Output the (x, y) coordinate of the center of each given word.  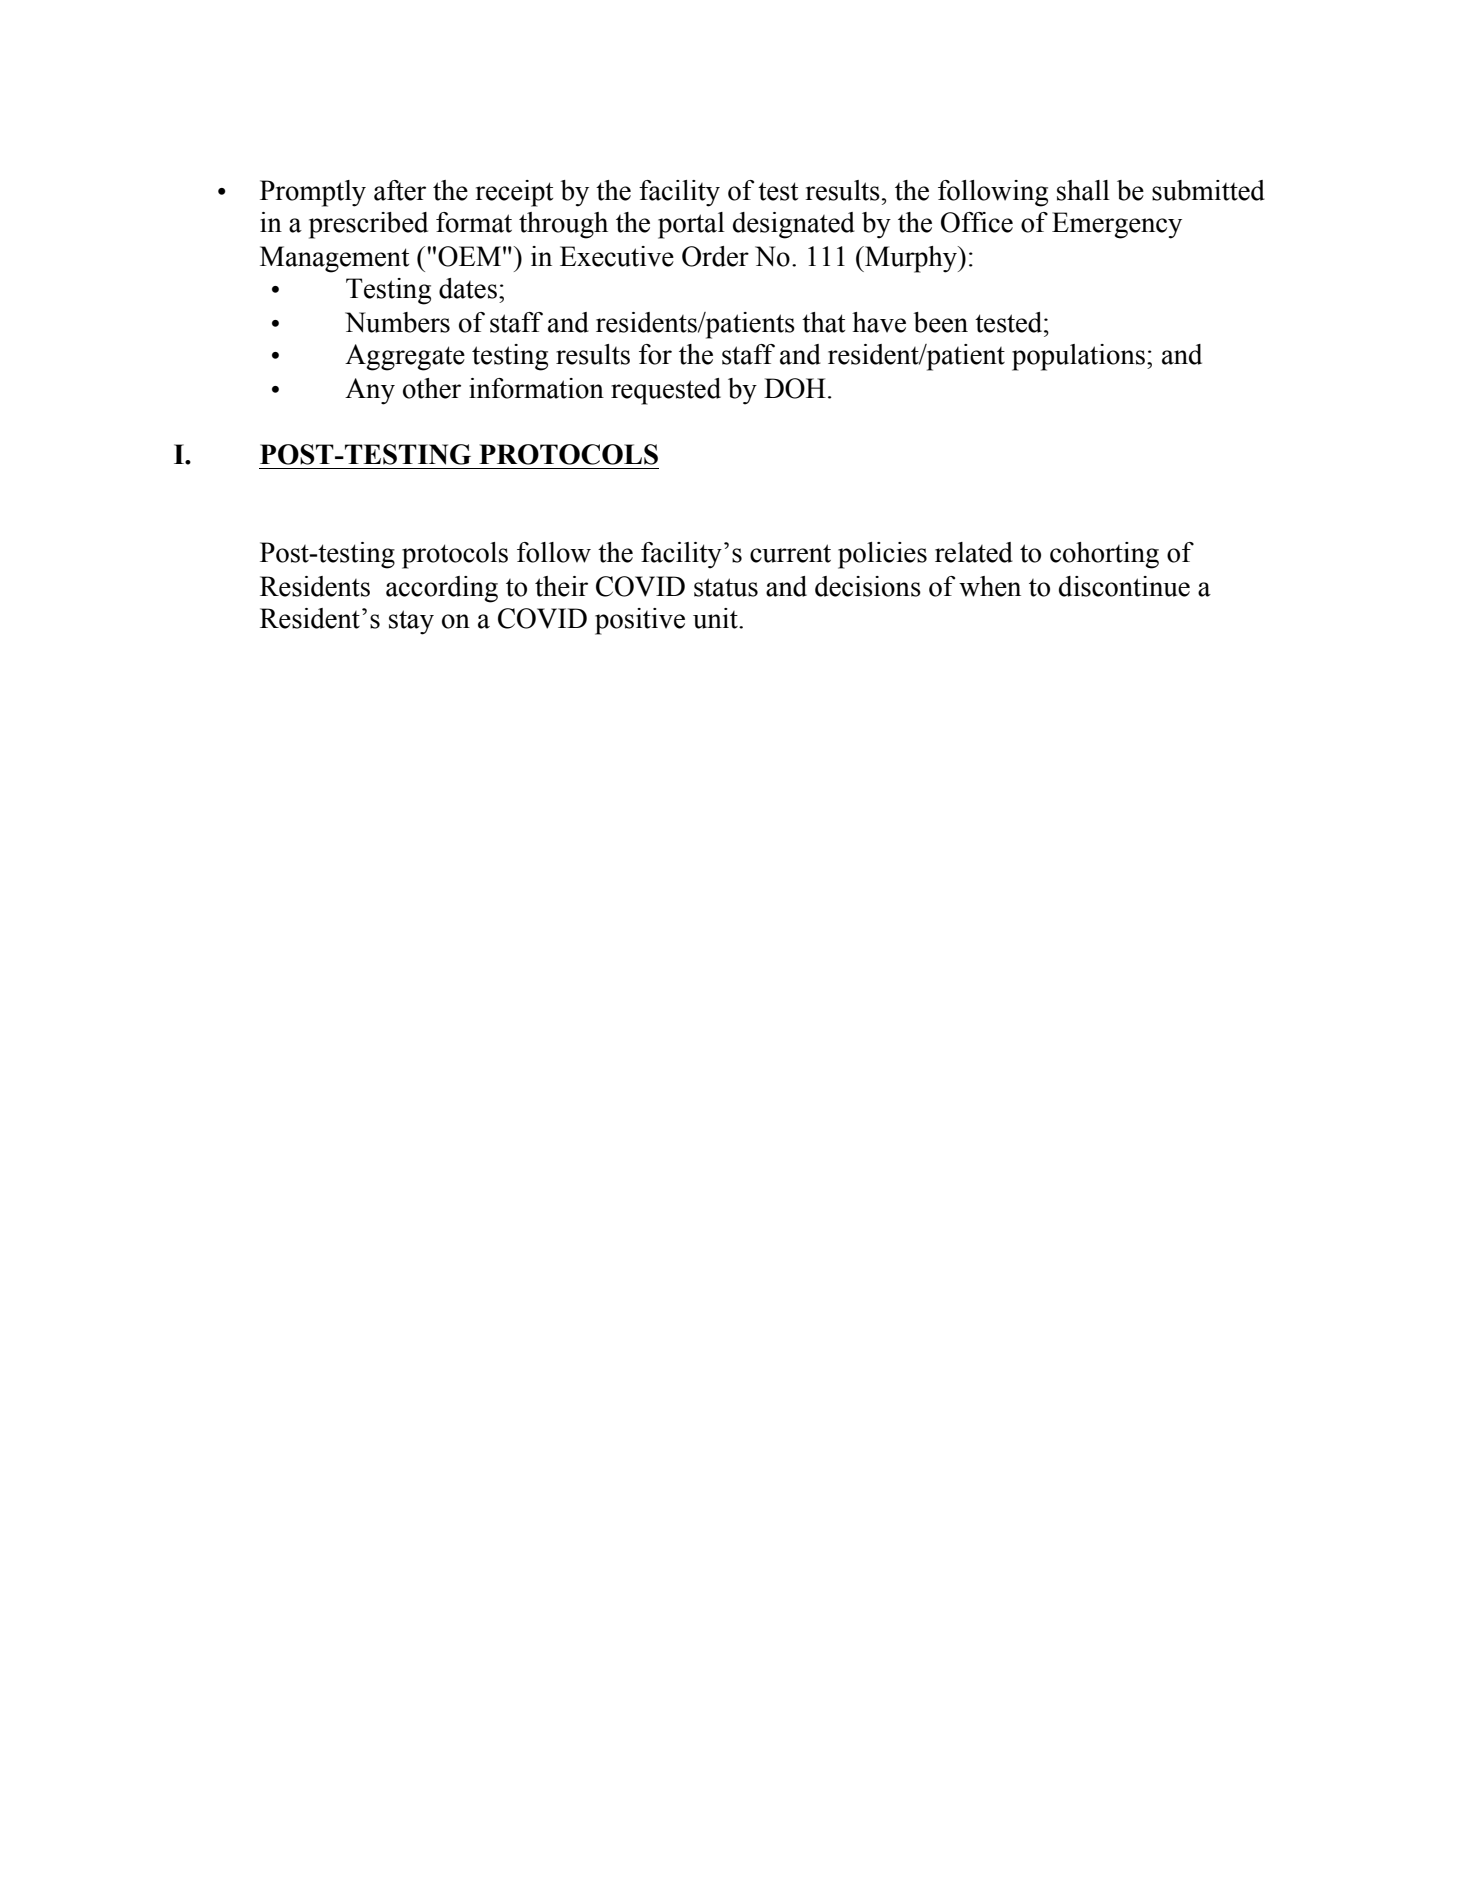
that (823, 322)
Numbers (397, 322)
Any (370, 391)
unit (716, 618)
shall (1083, 190)
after (400, 190)
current (790, 553)
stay (411, 622)
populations (1078, 357)
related (974, 552)
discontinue (1124, 586)
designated (794, 225)
